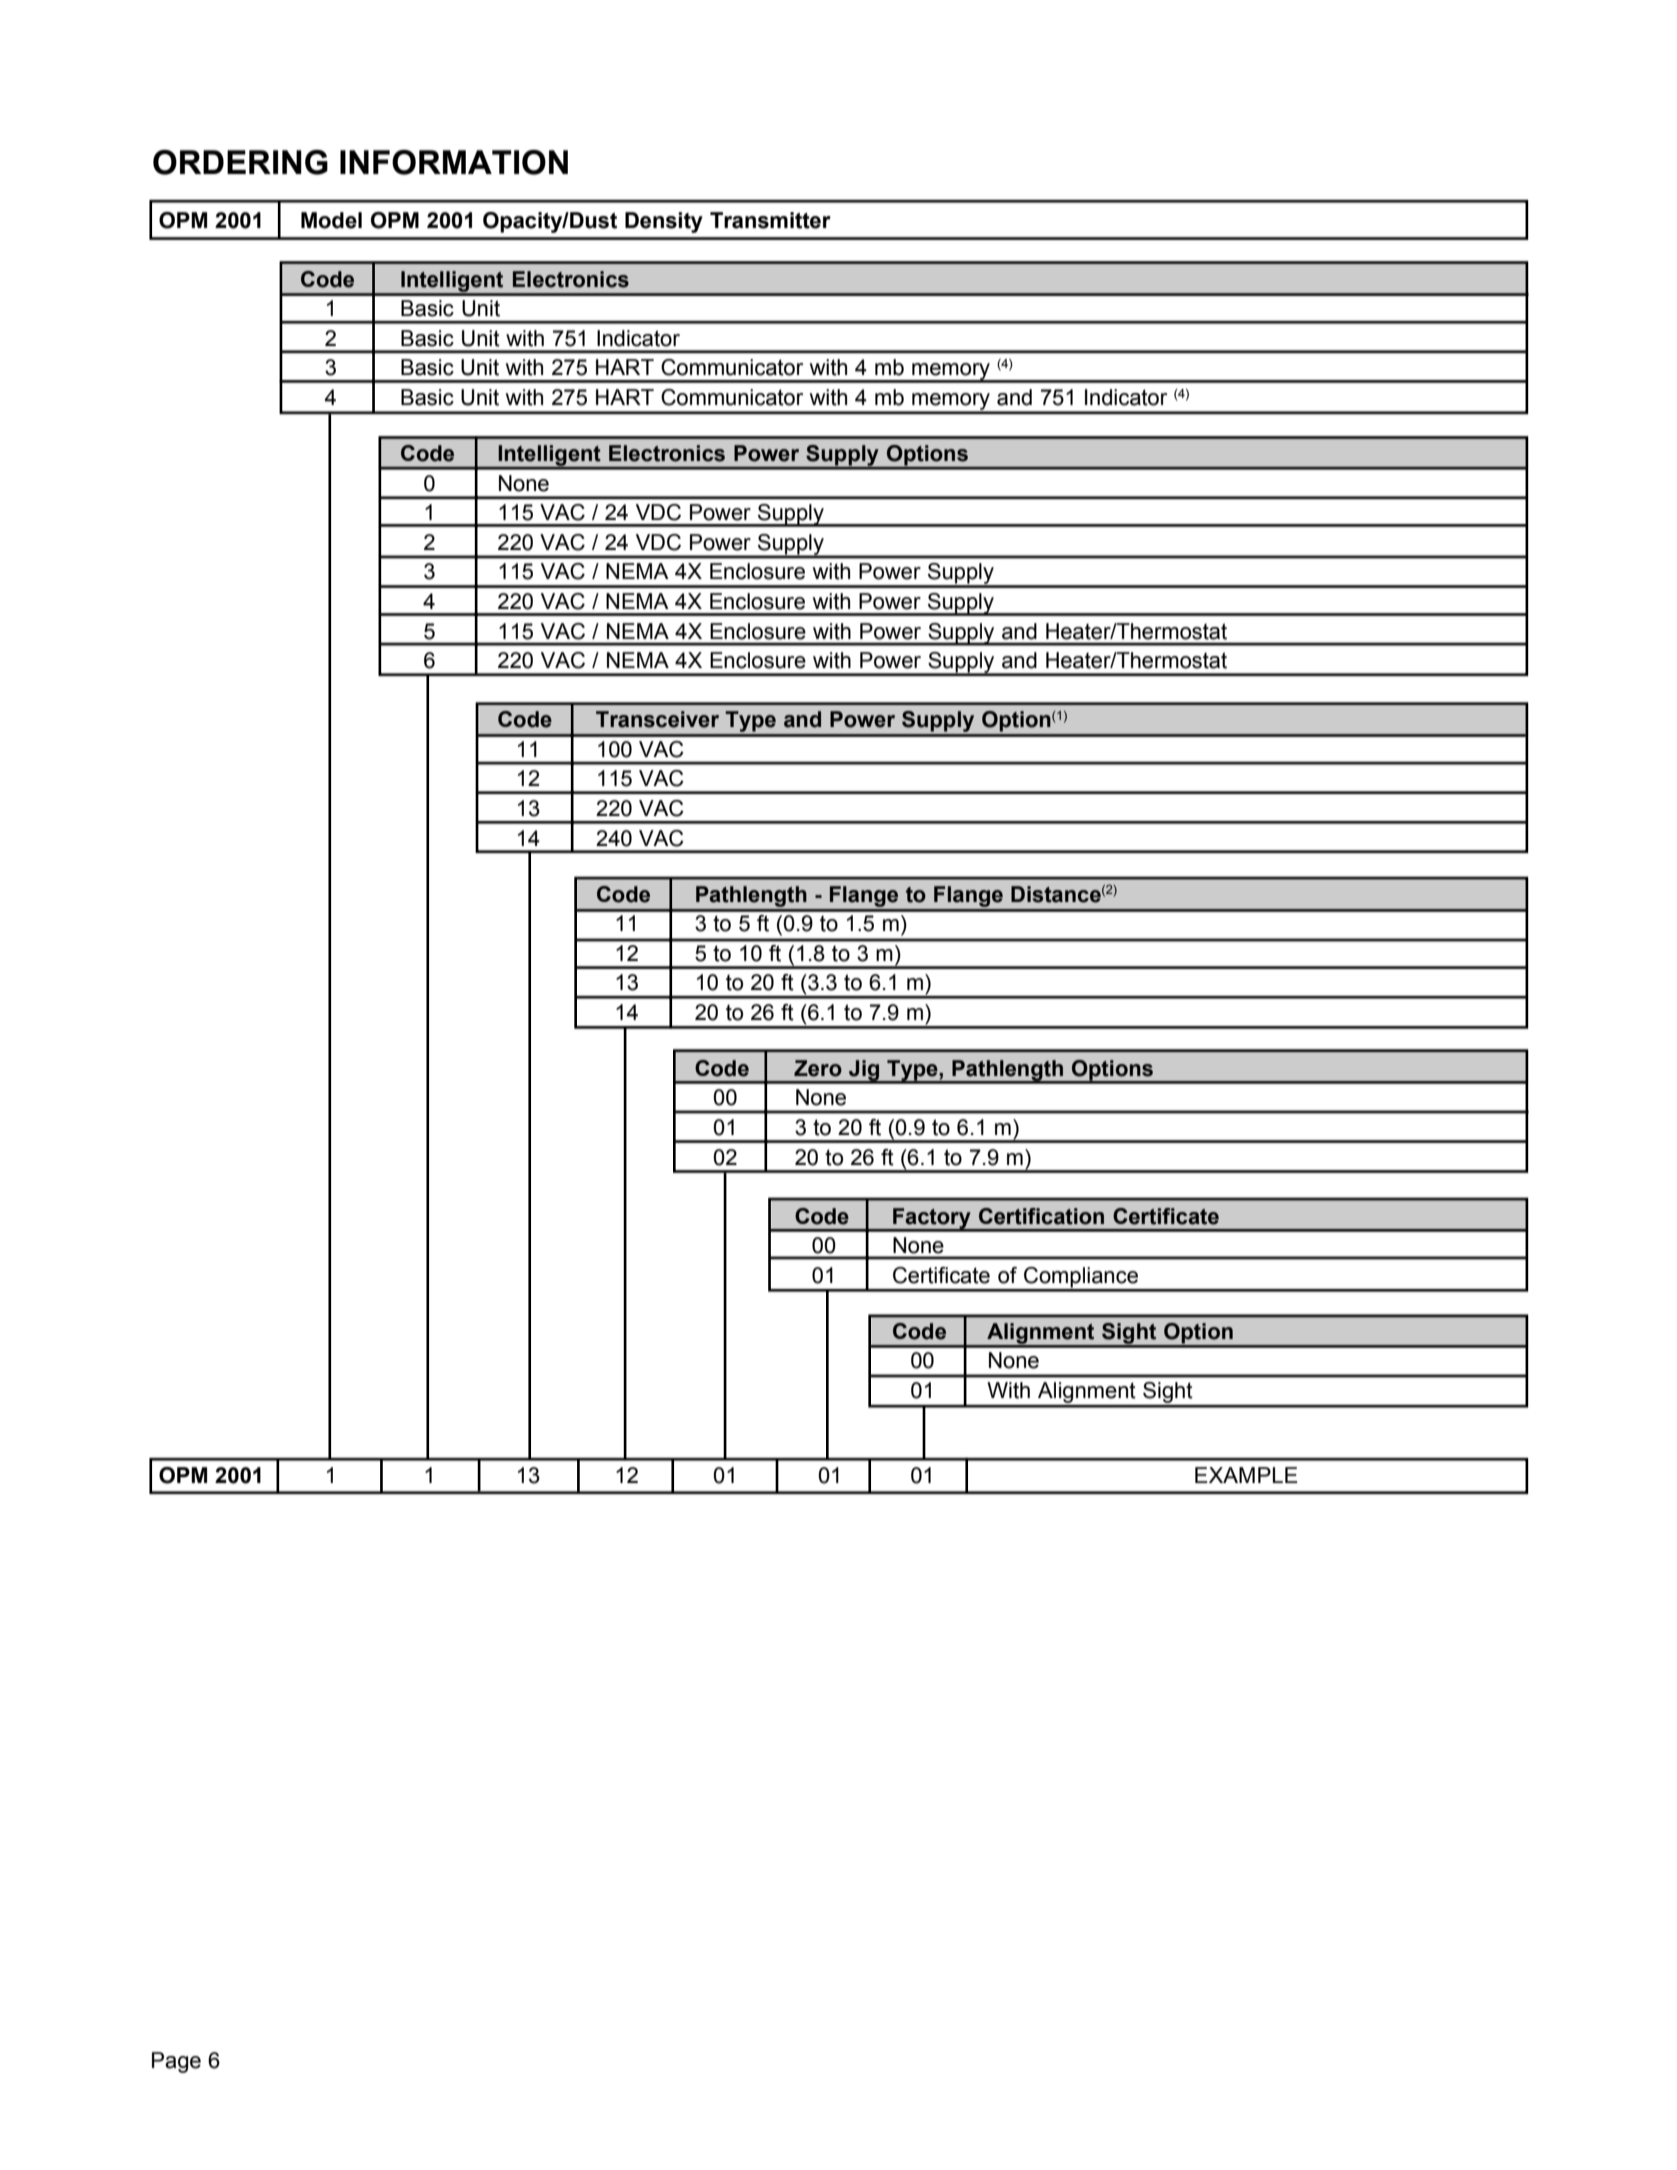 The image size is (1677, 2170). Describe the element at coordinates (331, 220) in the screenshot. I see `Model` at that location.
